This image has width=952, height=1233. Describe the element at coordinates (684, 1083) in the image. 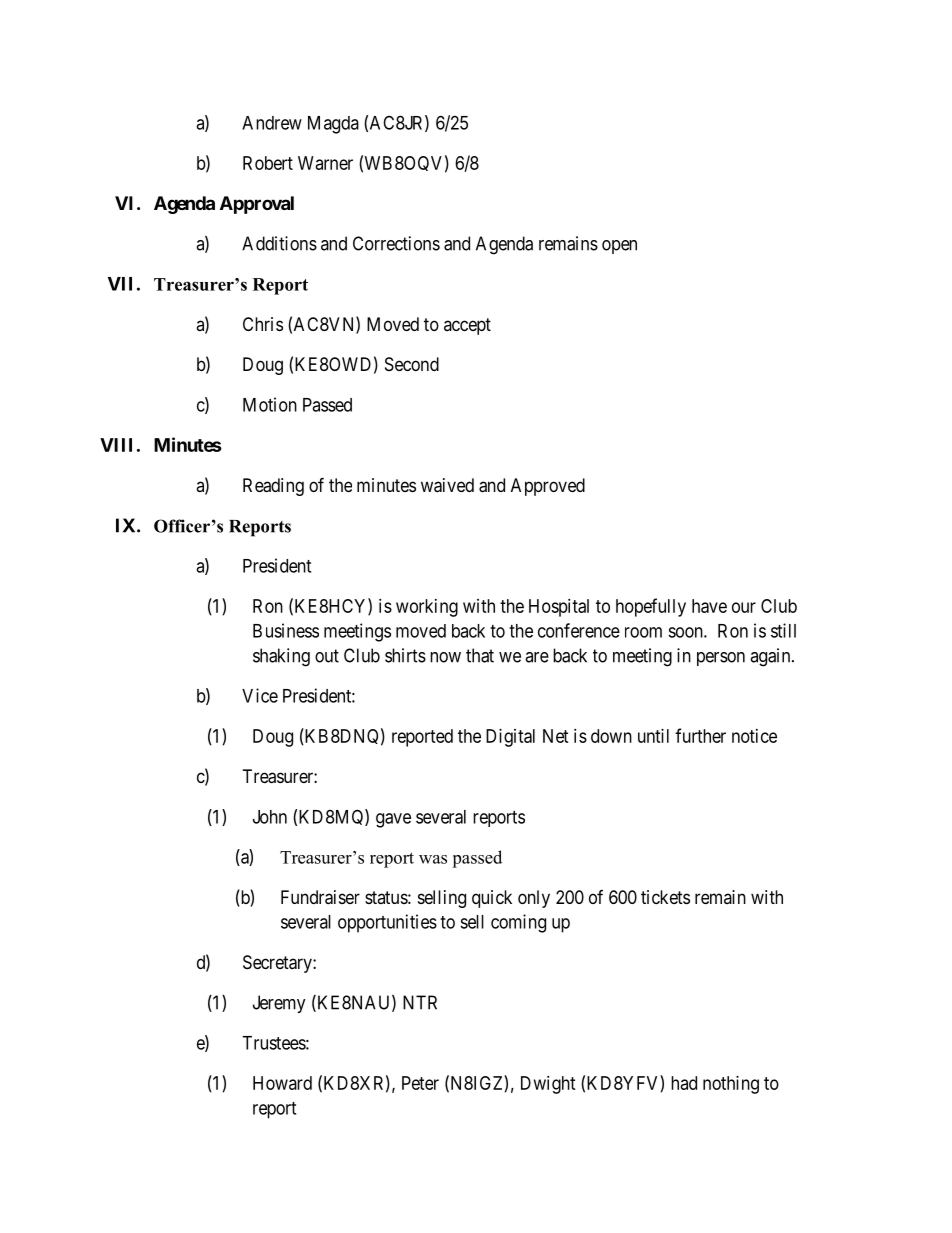

I see `had` at that location.
